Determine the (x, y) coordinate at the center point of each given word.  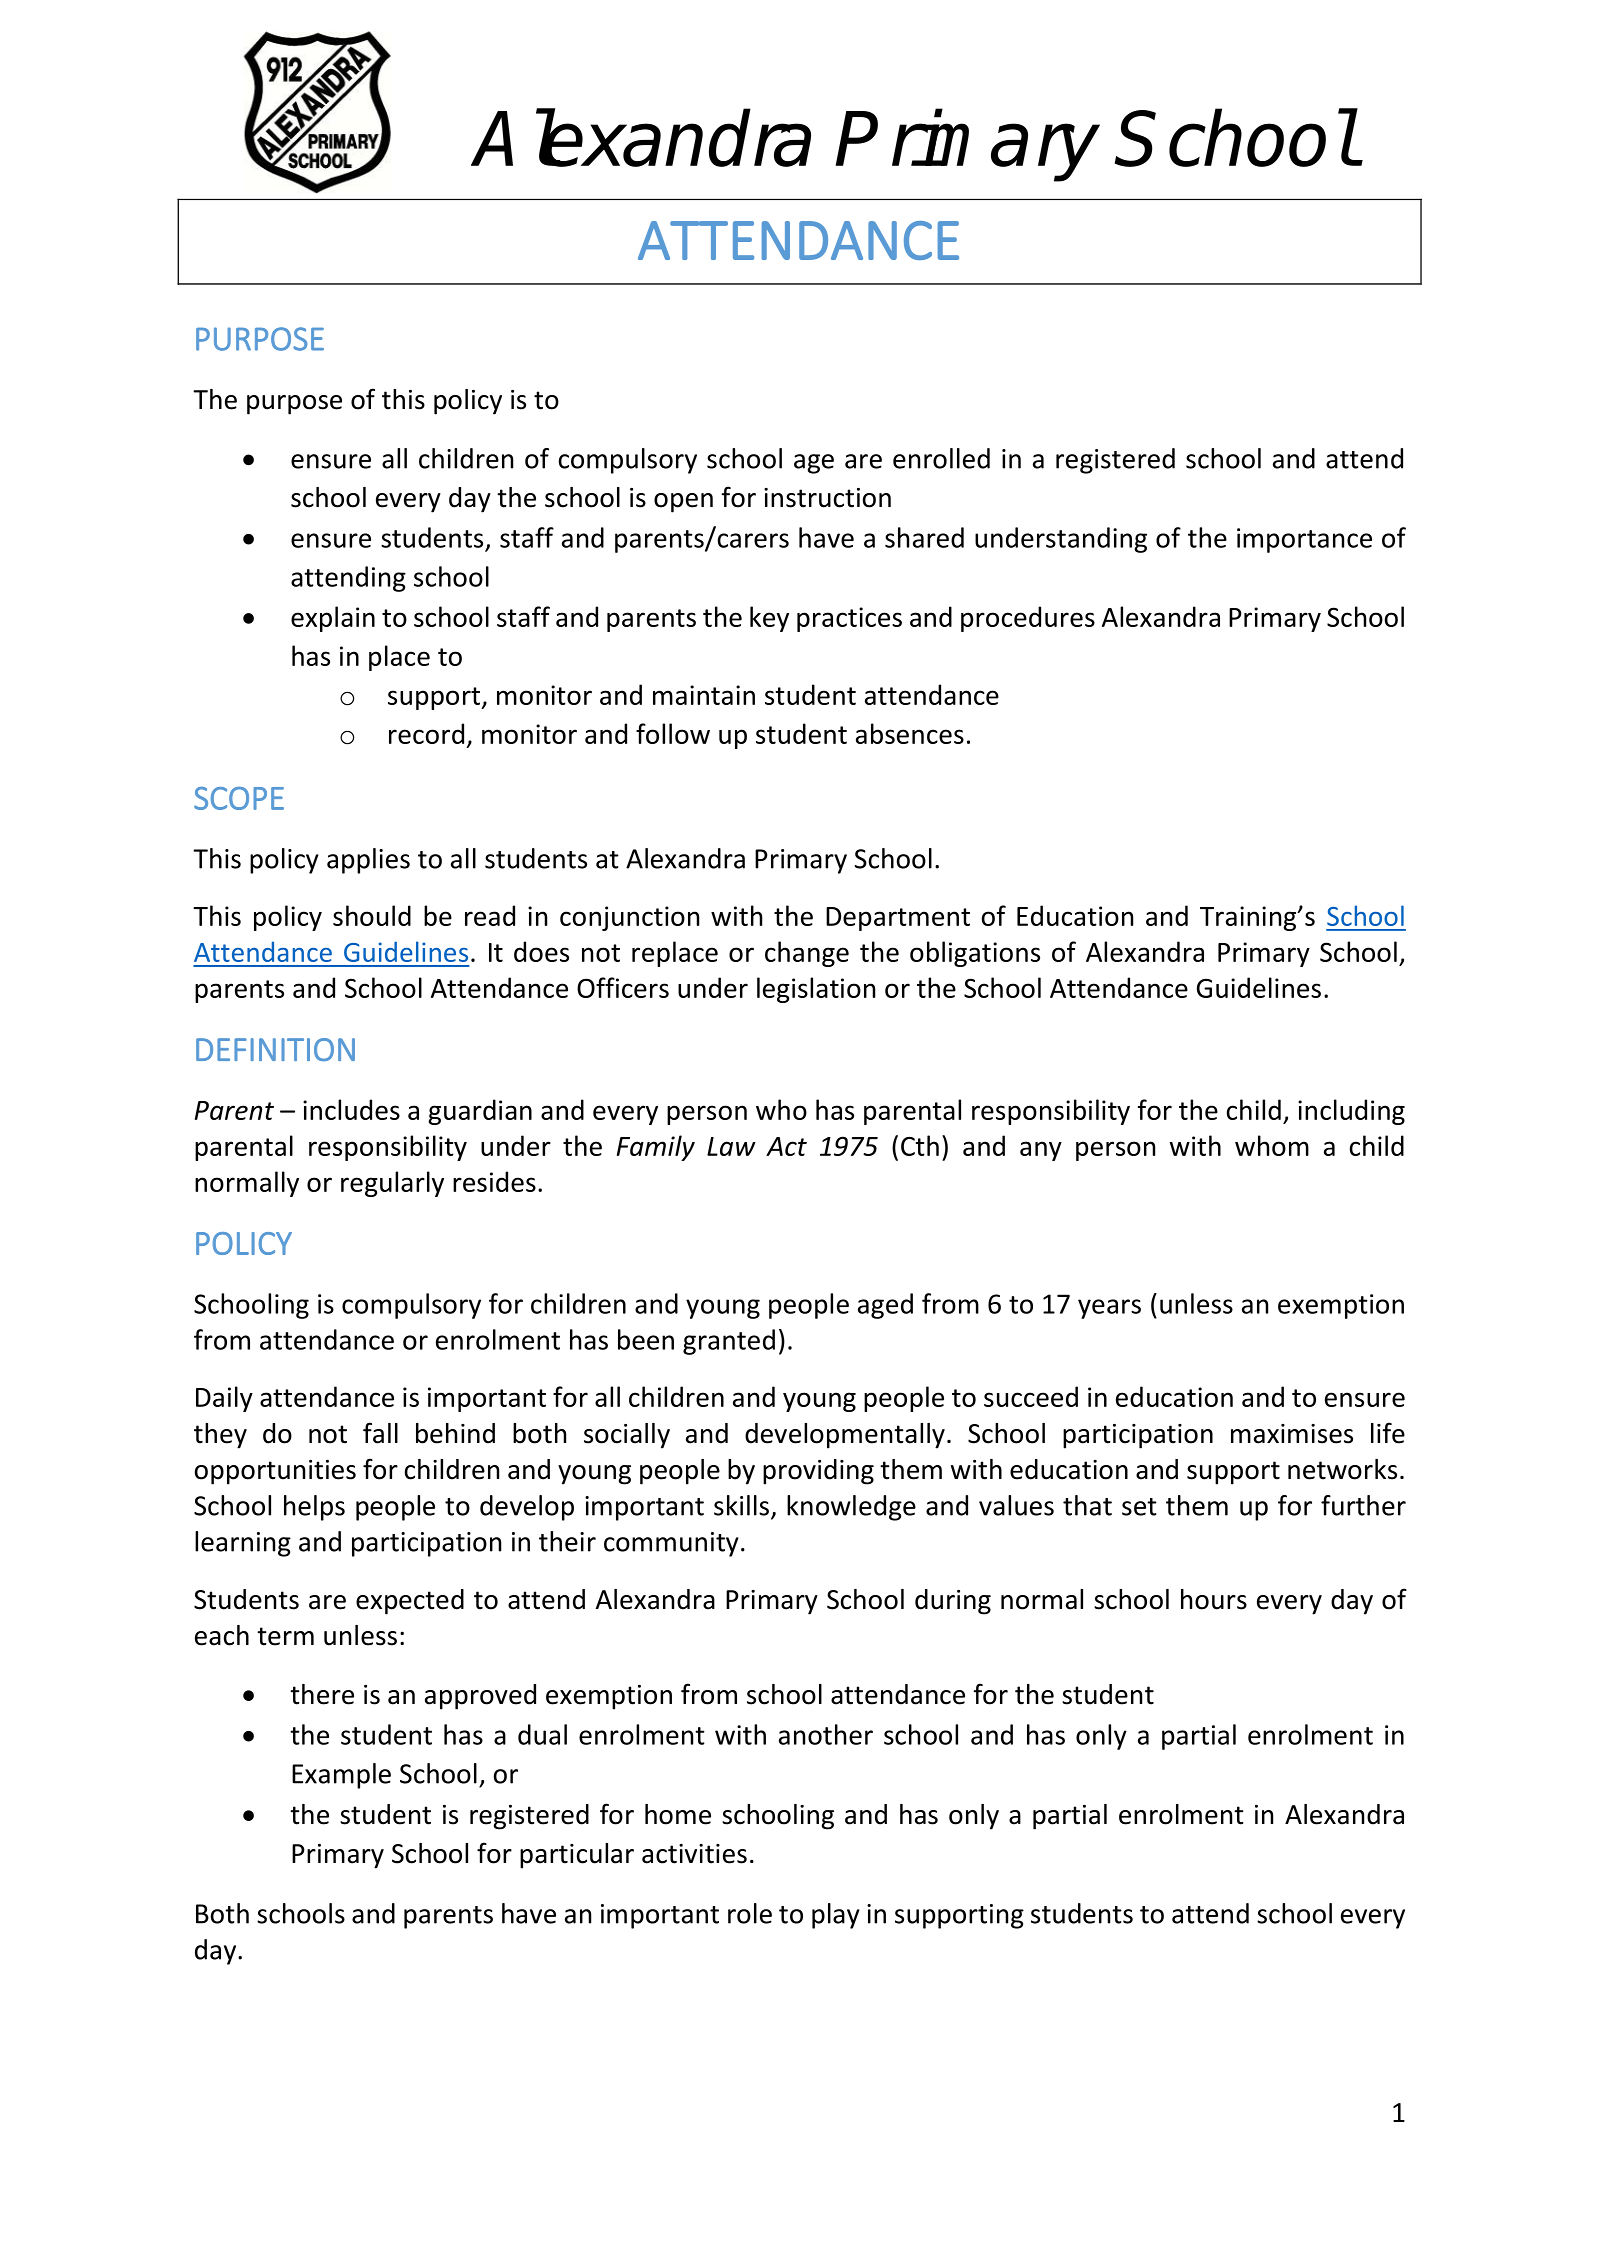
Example (341, 1776)
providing (818, 1472)
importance (1304, 540)
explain (333, 619)
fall (380, 1433)
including (1351, 1112)
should (372, 915)
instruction (827, 498)
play (836, 1916)
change (807, 954)
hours (1214, 1599)
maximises (1292, 1434)
